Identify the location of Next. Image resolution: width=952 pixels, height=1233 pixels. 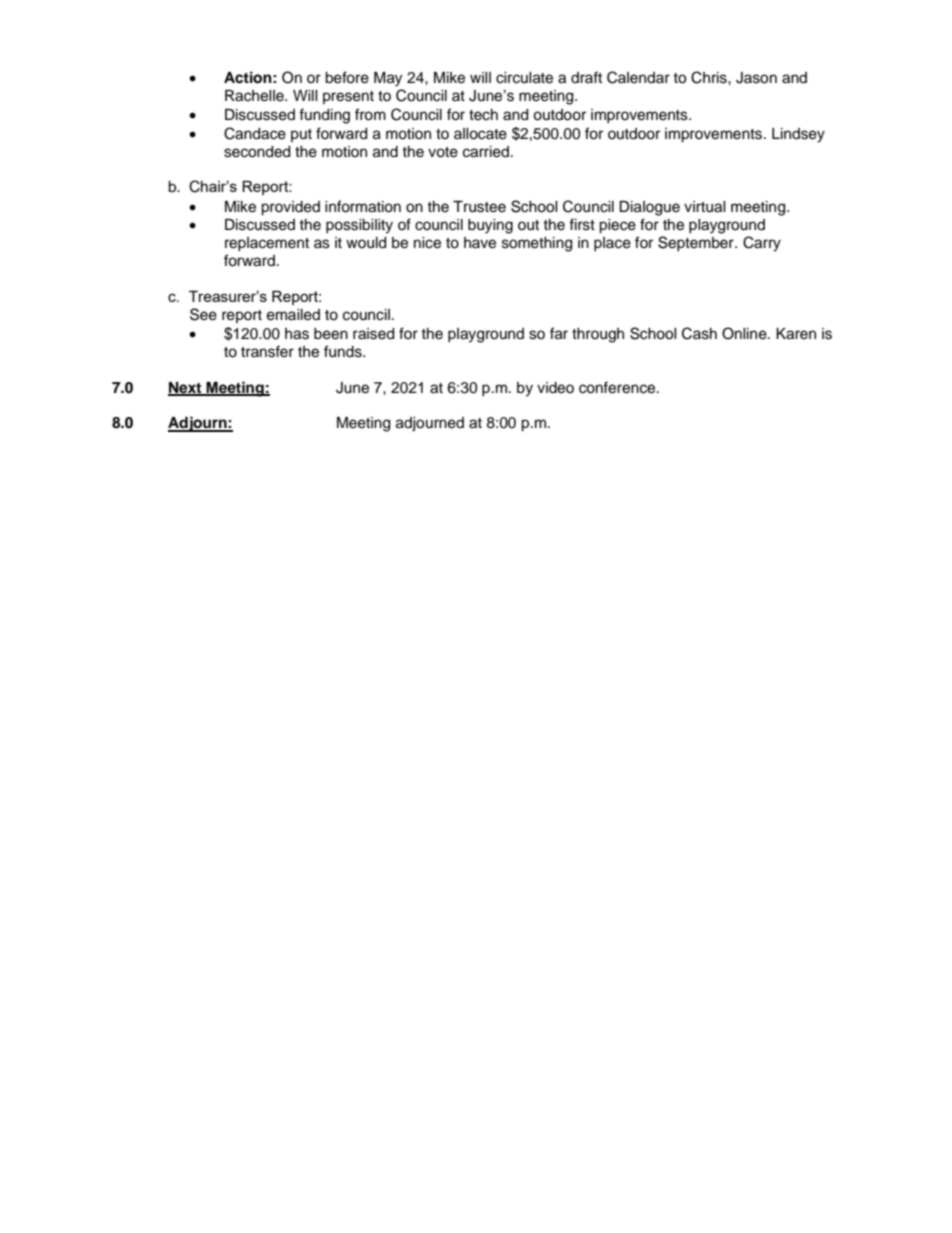
(186, 388).
